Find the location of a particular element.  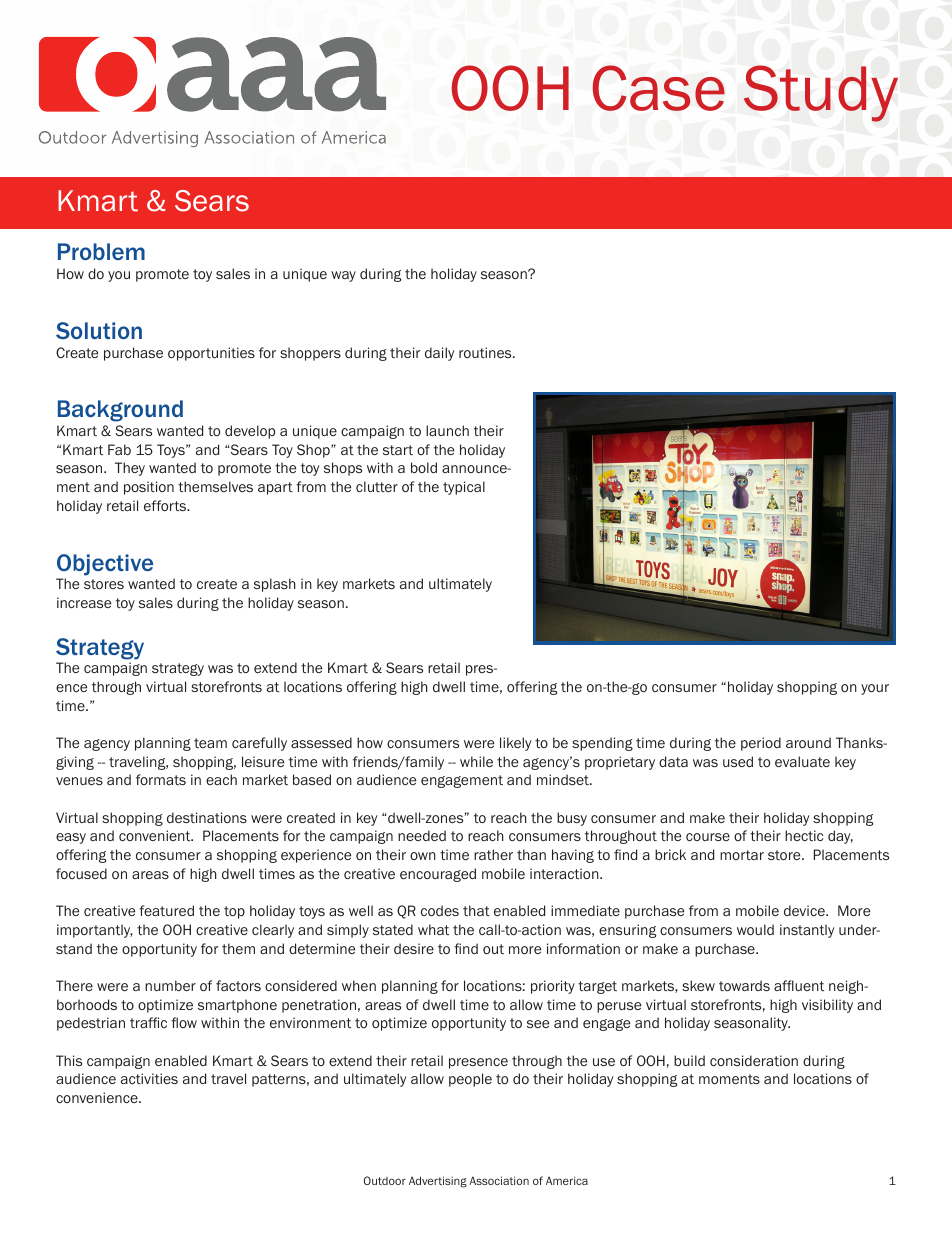

likely is located at coordinates (516, 744).
